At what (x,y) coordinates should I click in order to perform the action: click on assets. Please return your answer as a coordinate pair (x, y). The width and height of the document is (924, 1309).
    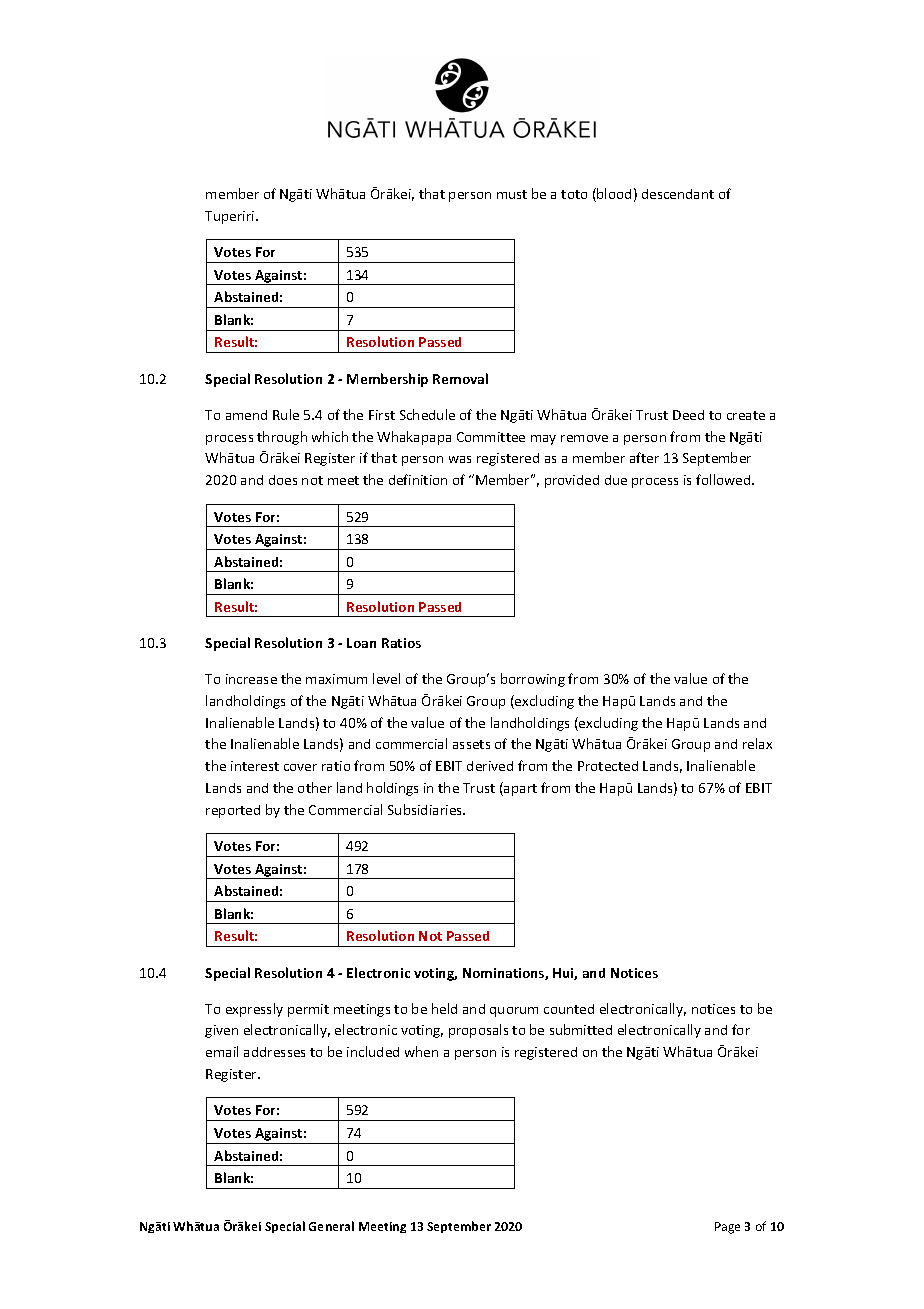
    Looking at the image, I should click on (471, 744).
